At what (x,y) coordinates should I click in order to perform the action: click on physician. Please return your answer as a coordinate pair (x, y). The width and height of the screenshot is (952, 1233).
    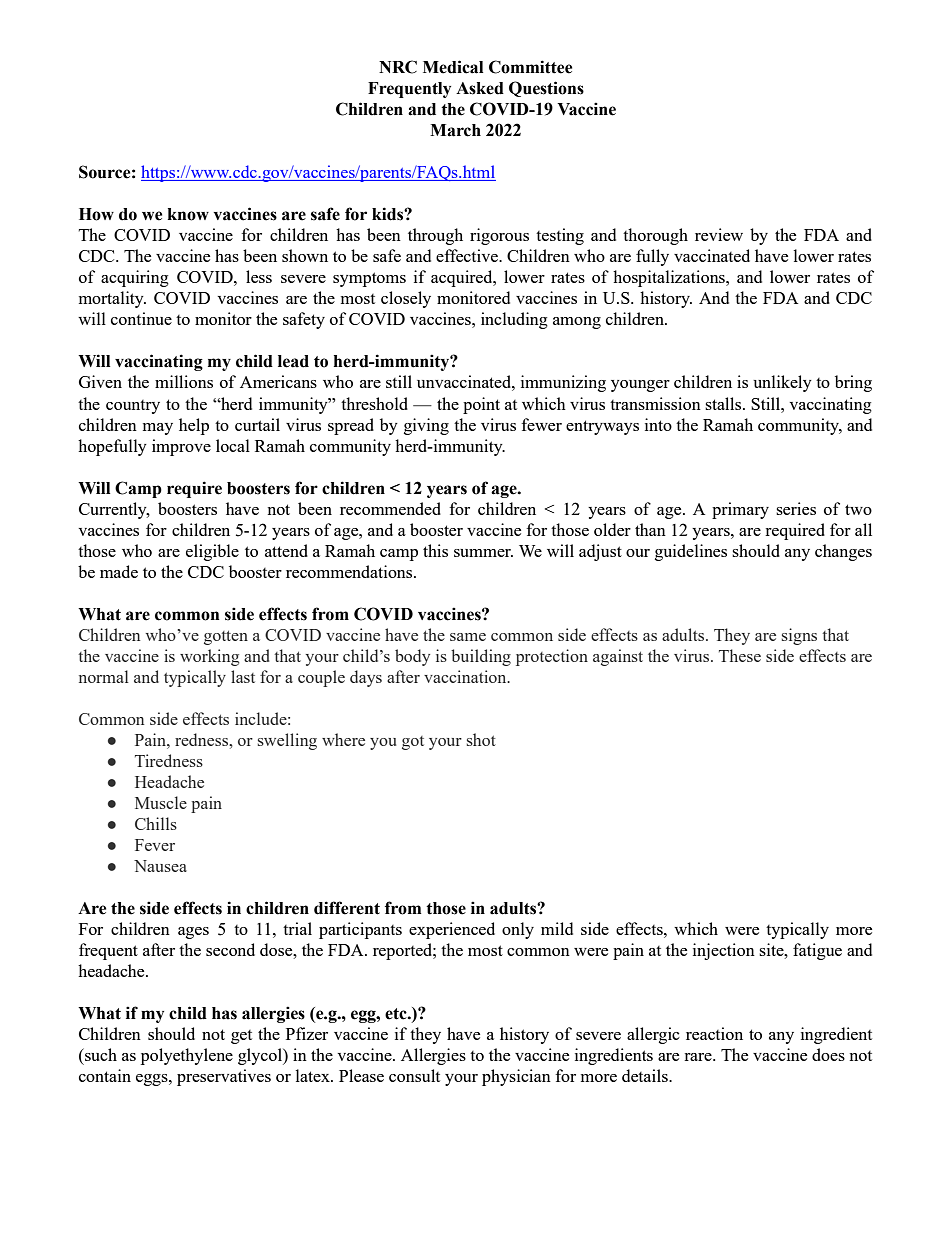
    Looking at the image, I should click on (516, 1077).
